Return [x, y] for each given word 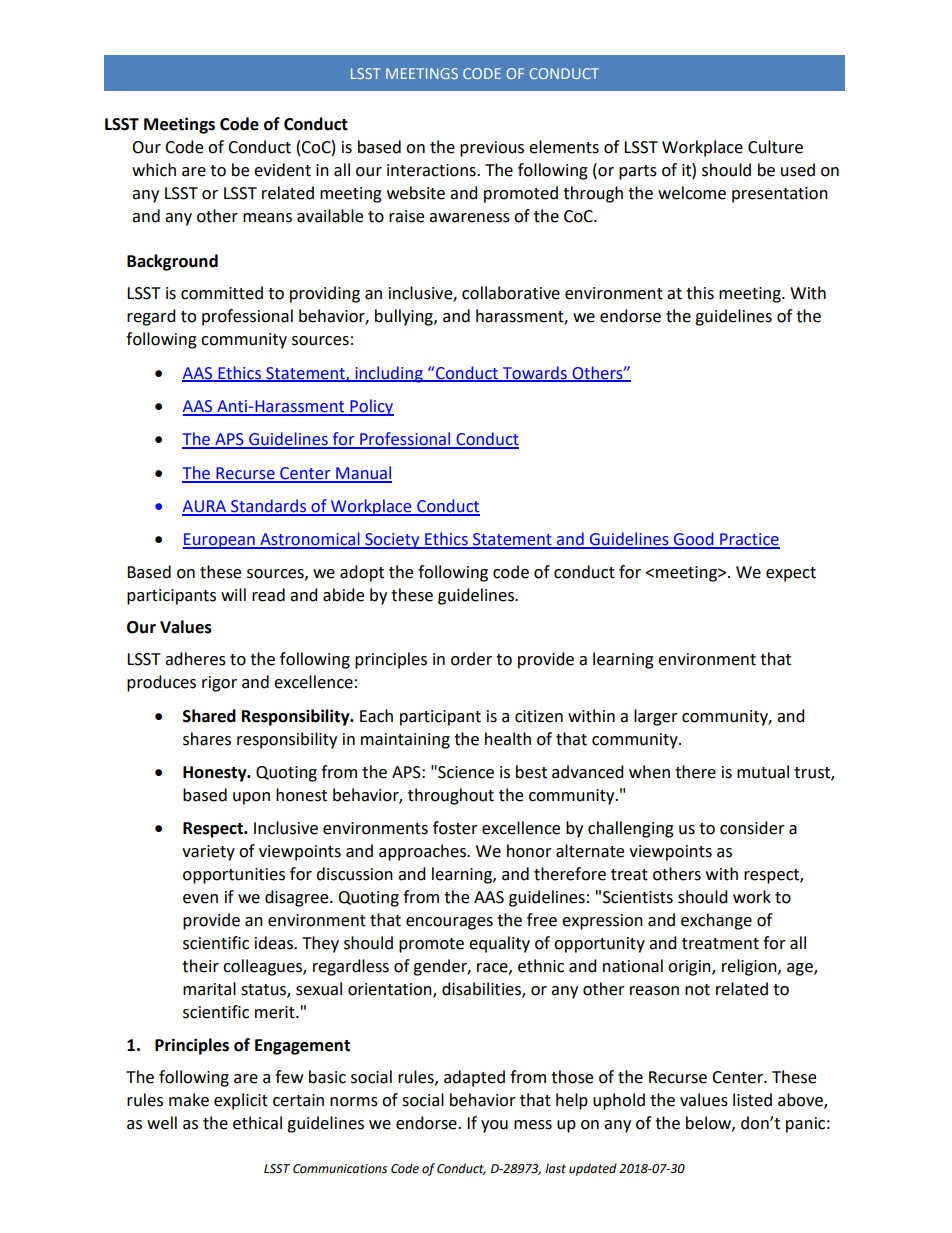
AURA [205, 507]
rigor [219, 684]
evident [282, 170]
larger [656, 717]
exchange [716, 921]
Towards [534, 373]
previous [492, 149]
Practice [749, 540]
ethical [257, 1123]
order [471, 659]
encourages [449, 923]
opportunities [234, 876]
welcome [692, 193]
